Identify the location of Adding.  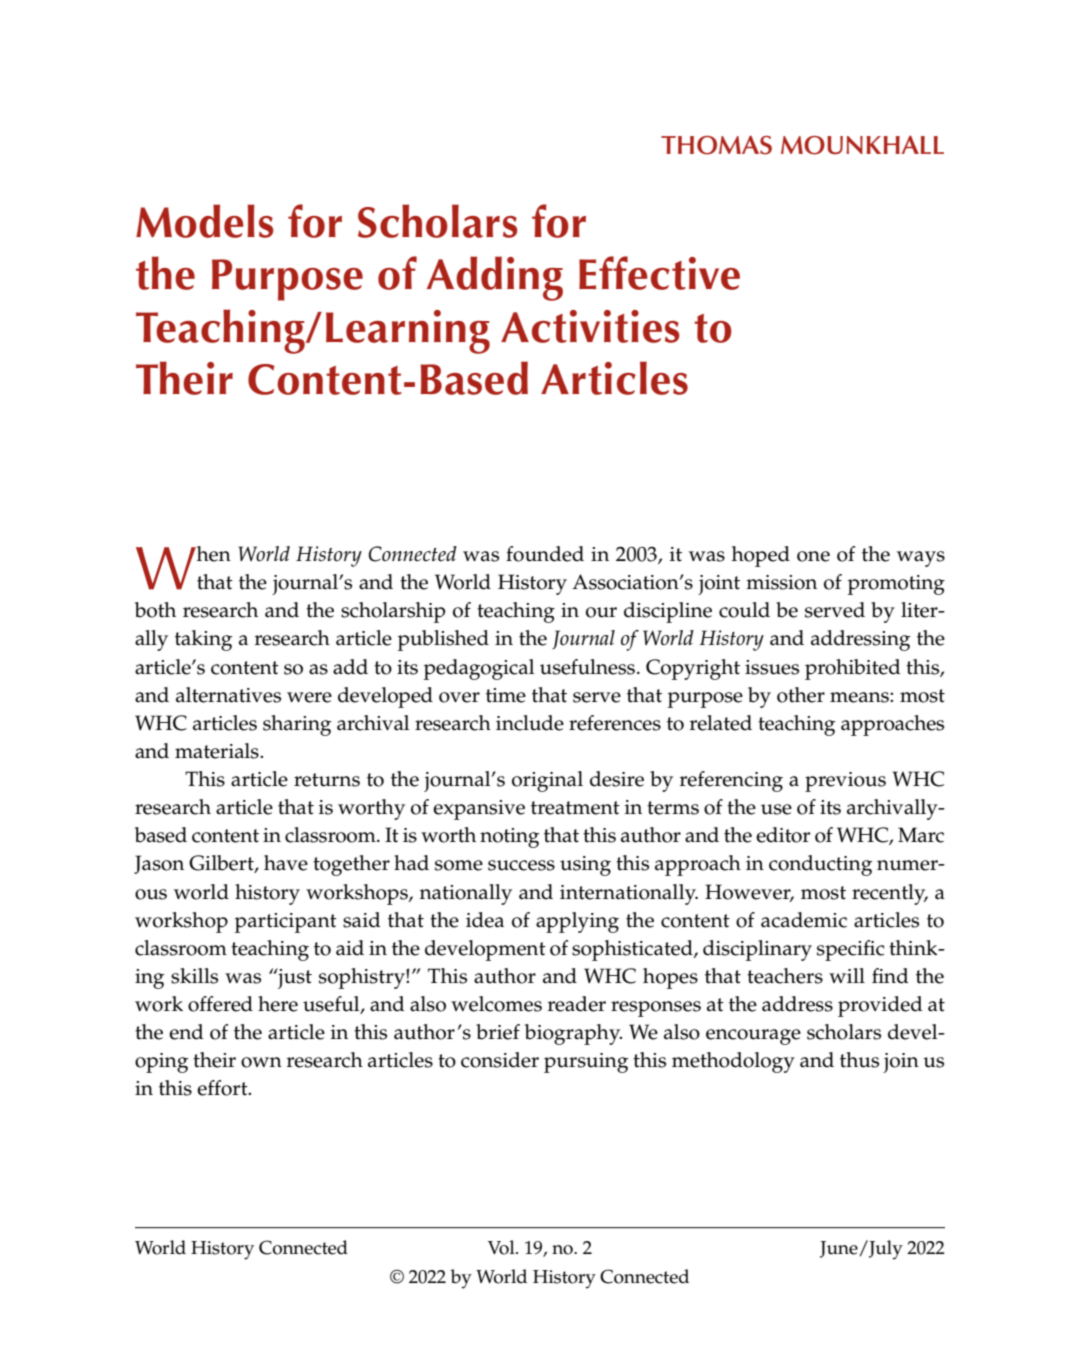
(495, 278).
